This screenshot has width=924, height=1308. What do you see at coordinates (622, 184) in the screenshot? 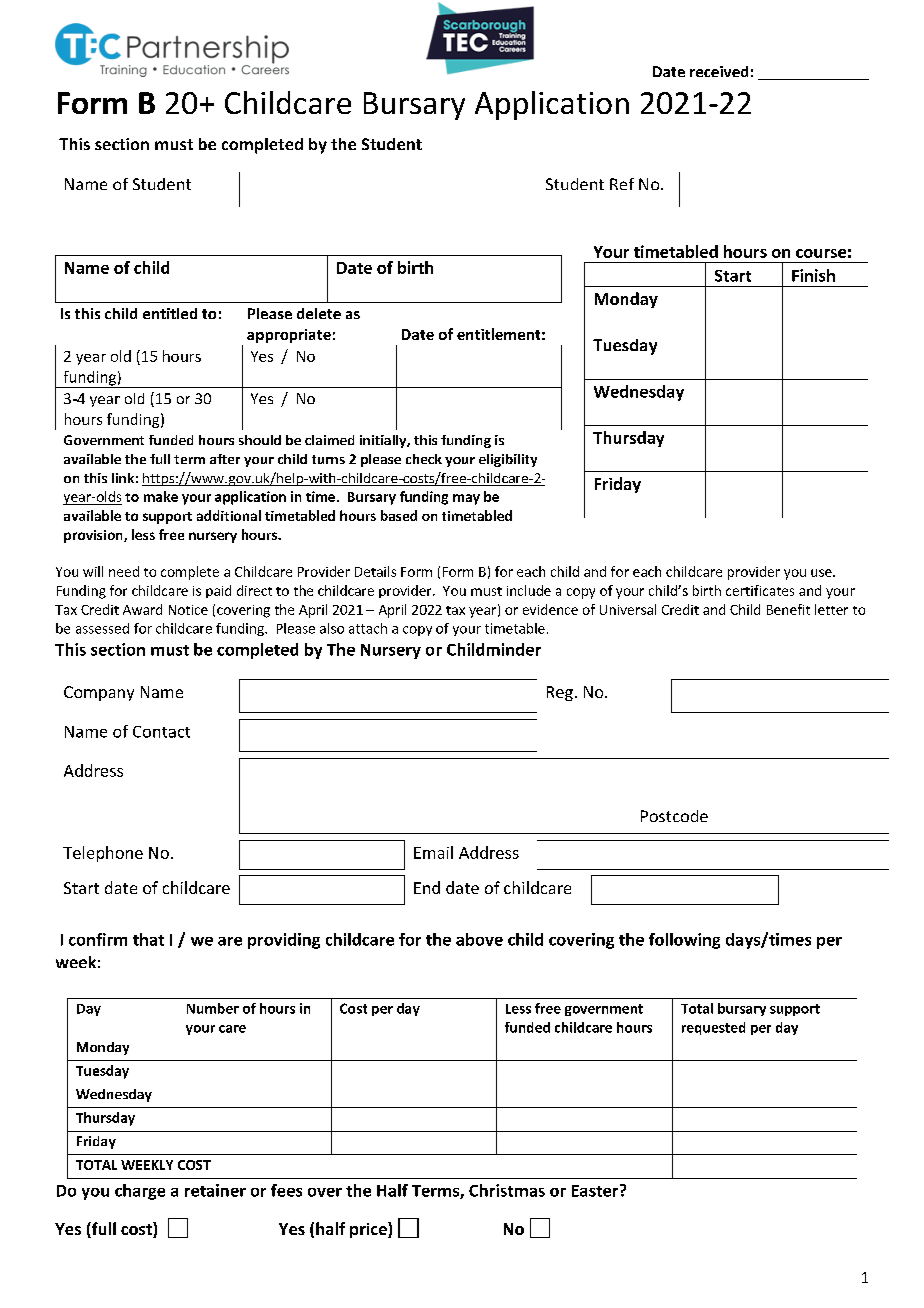
I see `Ref` at bounding box center [622, 184].
